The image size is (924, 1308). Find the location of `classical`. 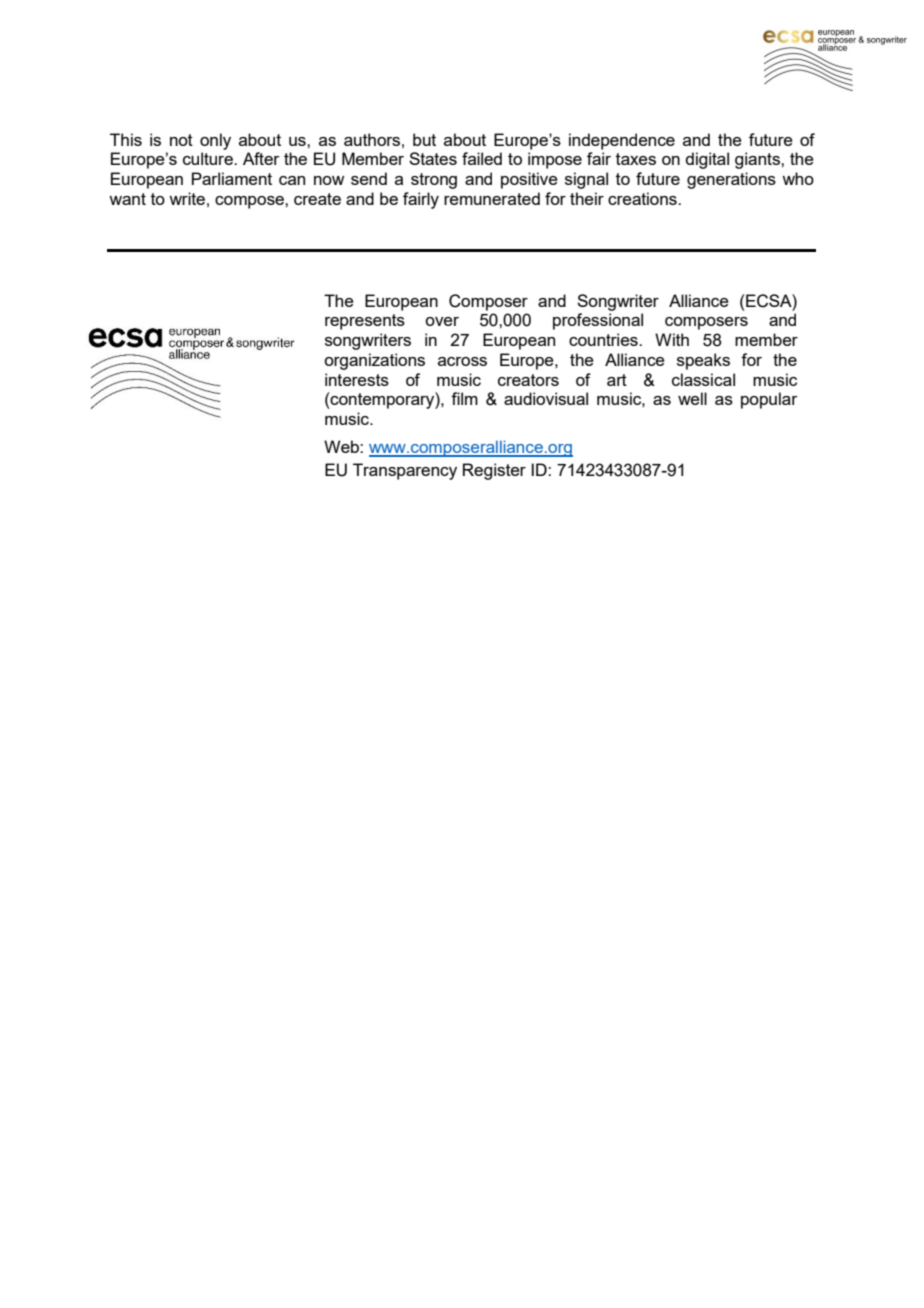

classical is located at coordinates (703, 379).
